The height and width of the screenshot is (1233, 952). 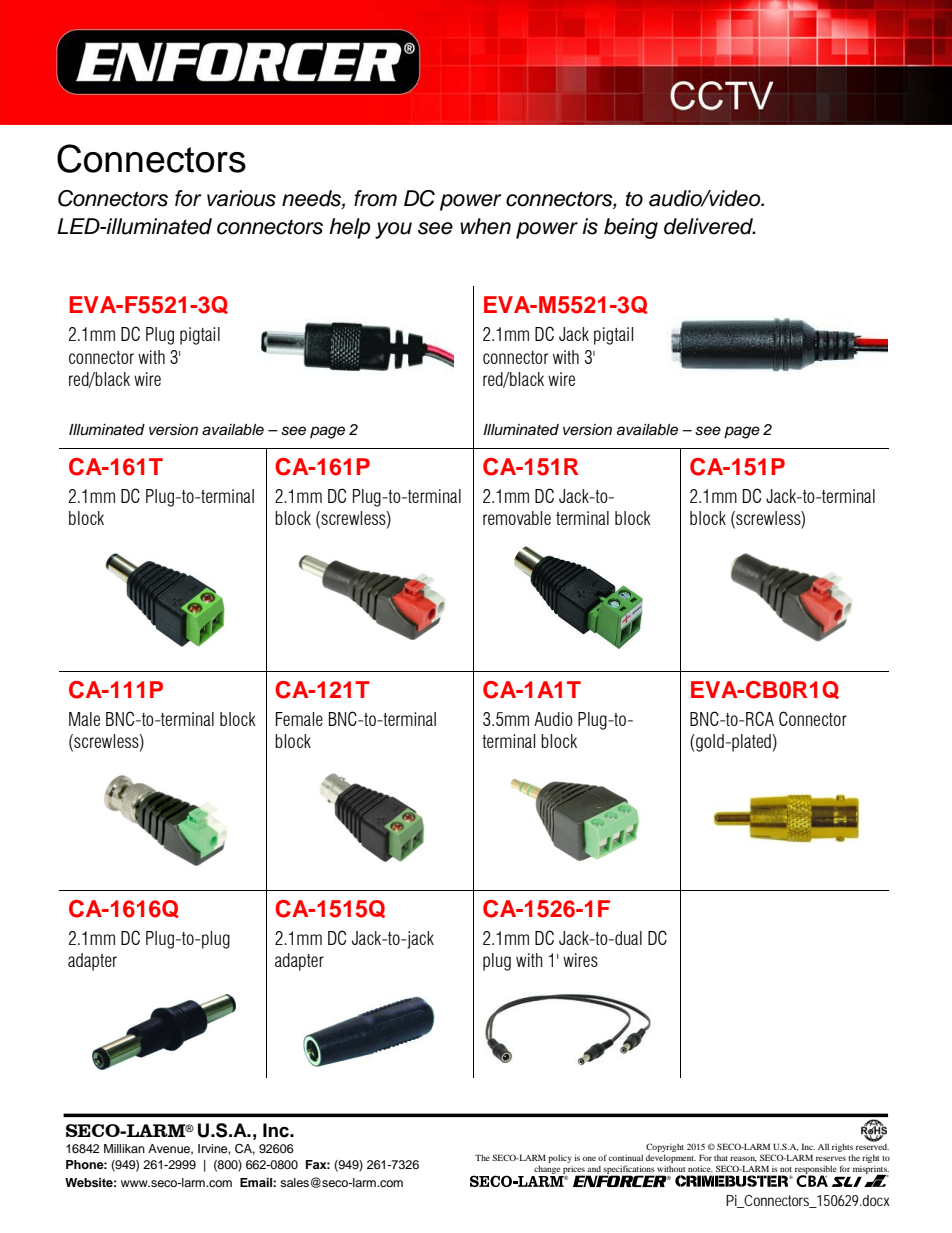 I want to click on and, so click(x=594, y=1169).
